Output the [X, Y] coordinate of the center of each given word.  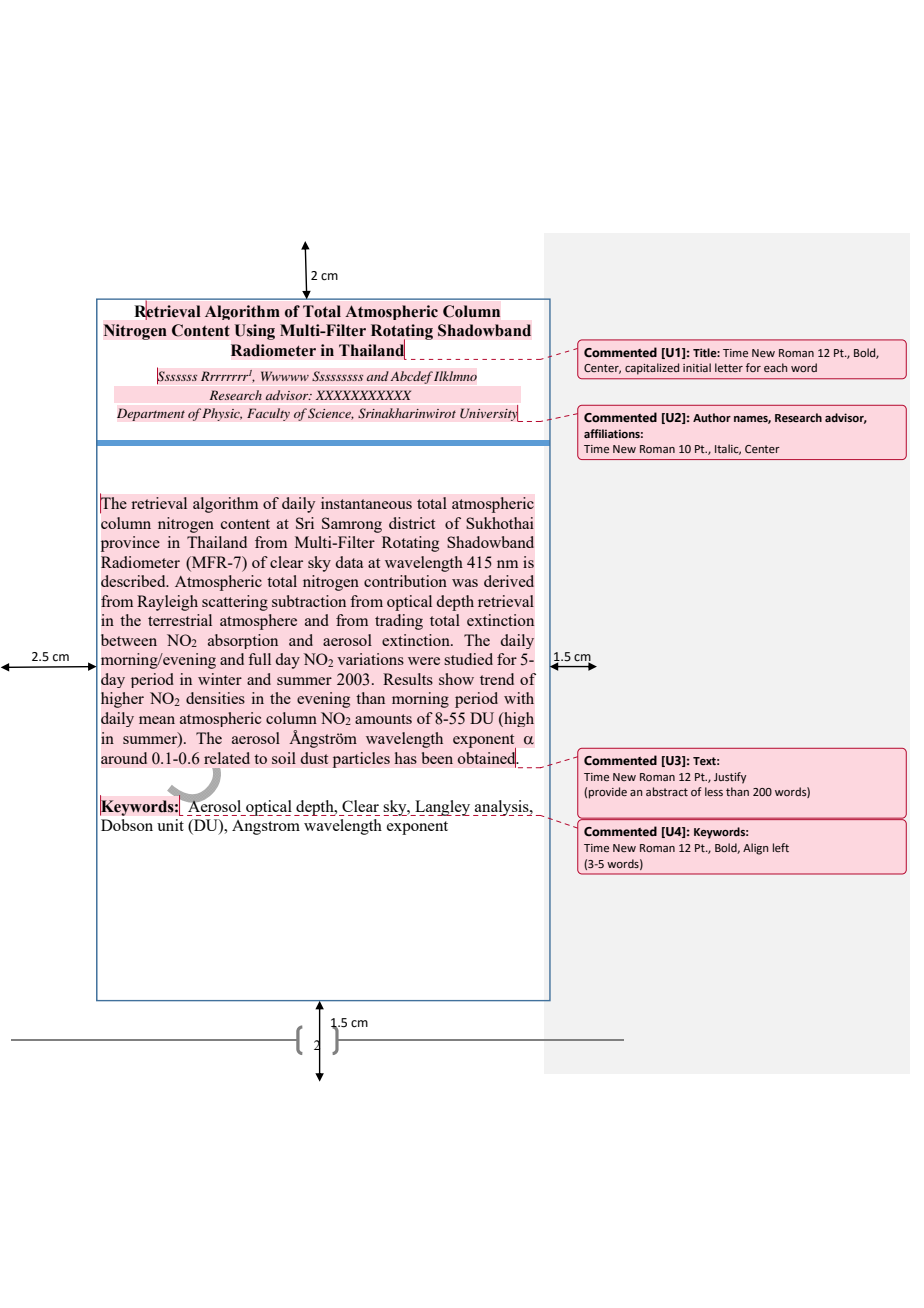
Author [712, 417]
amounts [383, 719]
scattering [235, 603]
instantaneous [366, 503]
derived [509, 581]
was [465, 583]
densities [215, 698]
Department [151, 414]
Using [255, 332]
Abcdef [412, 377]
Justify [730, 778]
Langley [441, 808]
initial [697, 367]
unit [170, 825]
